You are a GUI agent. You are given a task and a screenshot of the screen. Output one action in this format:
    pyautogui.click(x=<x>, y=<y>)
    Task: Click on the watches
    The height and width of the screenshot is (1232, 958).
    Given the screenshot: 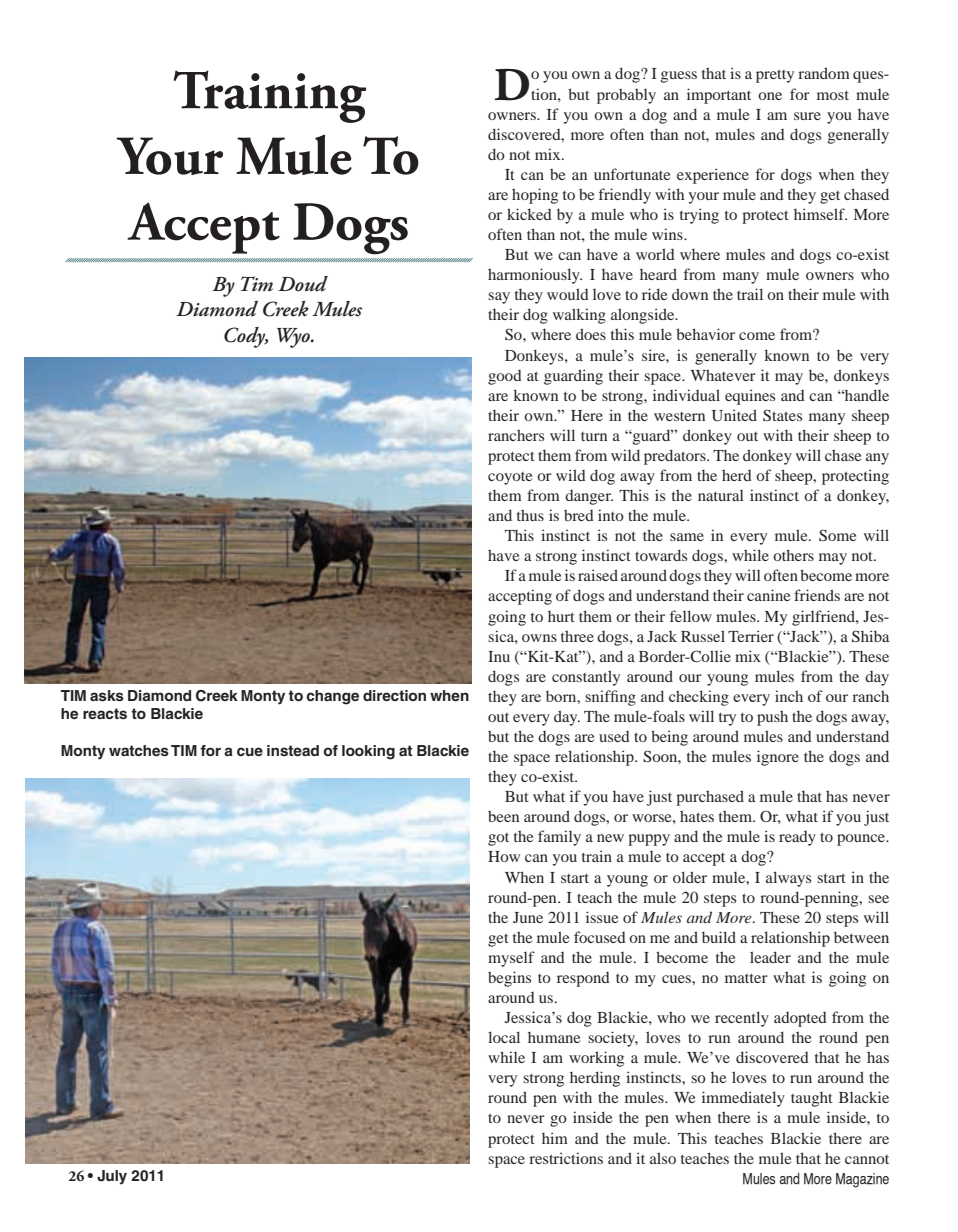 What is the action you would take?
    pyautogui.click(x=139, y=750)
